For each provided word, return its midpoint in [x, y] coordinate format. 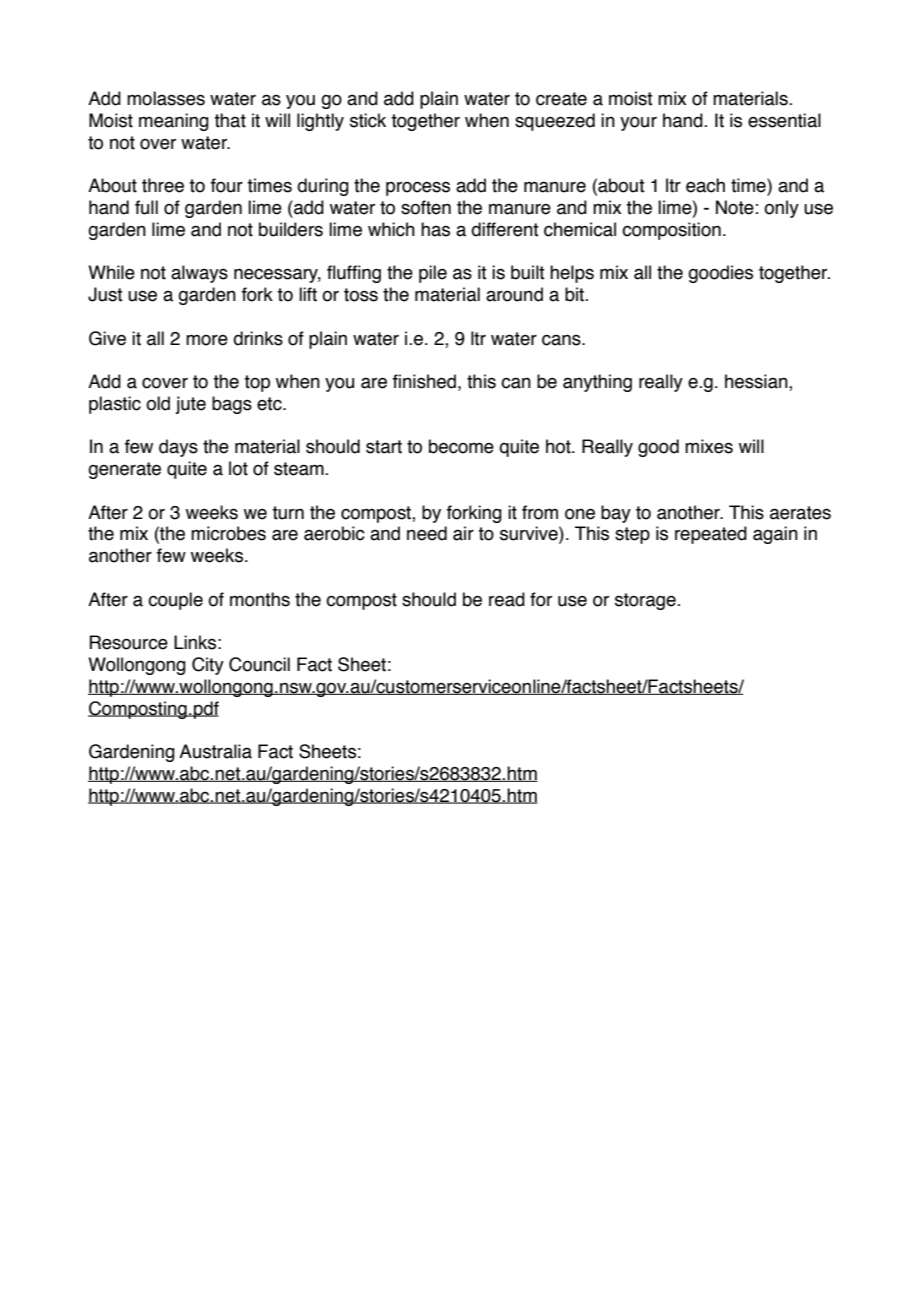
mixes [709, 446]
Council [259, 664]
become [461, 446]
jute [191, 405]
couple [175, 601]
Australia [215, 751]
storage [646, 601]
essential [784, 120]
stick [368, 120]
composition [671, 231]
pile [433, 274]
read [507, 599]
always [199, 274]
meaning [174, 122]
